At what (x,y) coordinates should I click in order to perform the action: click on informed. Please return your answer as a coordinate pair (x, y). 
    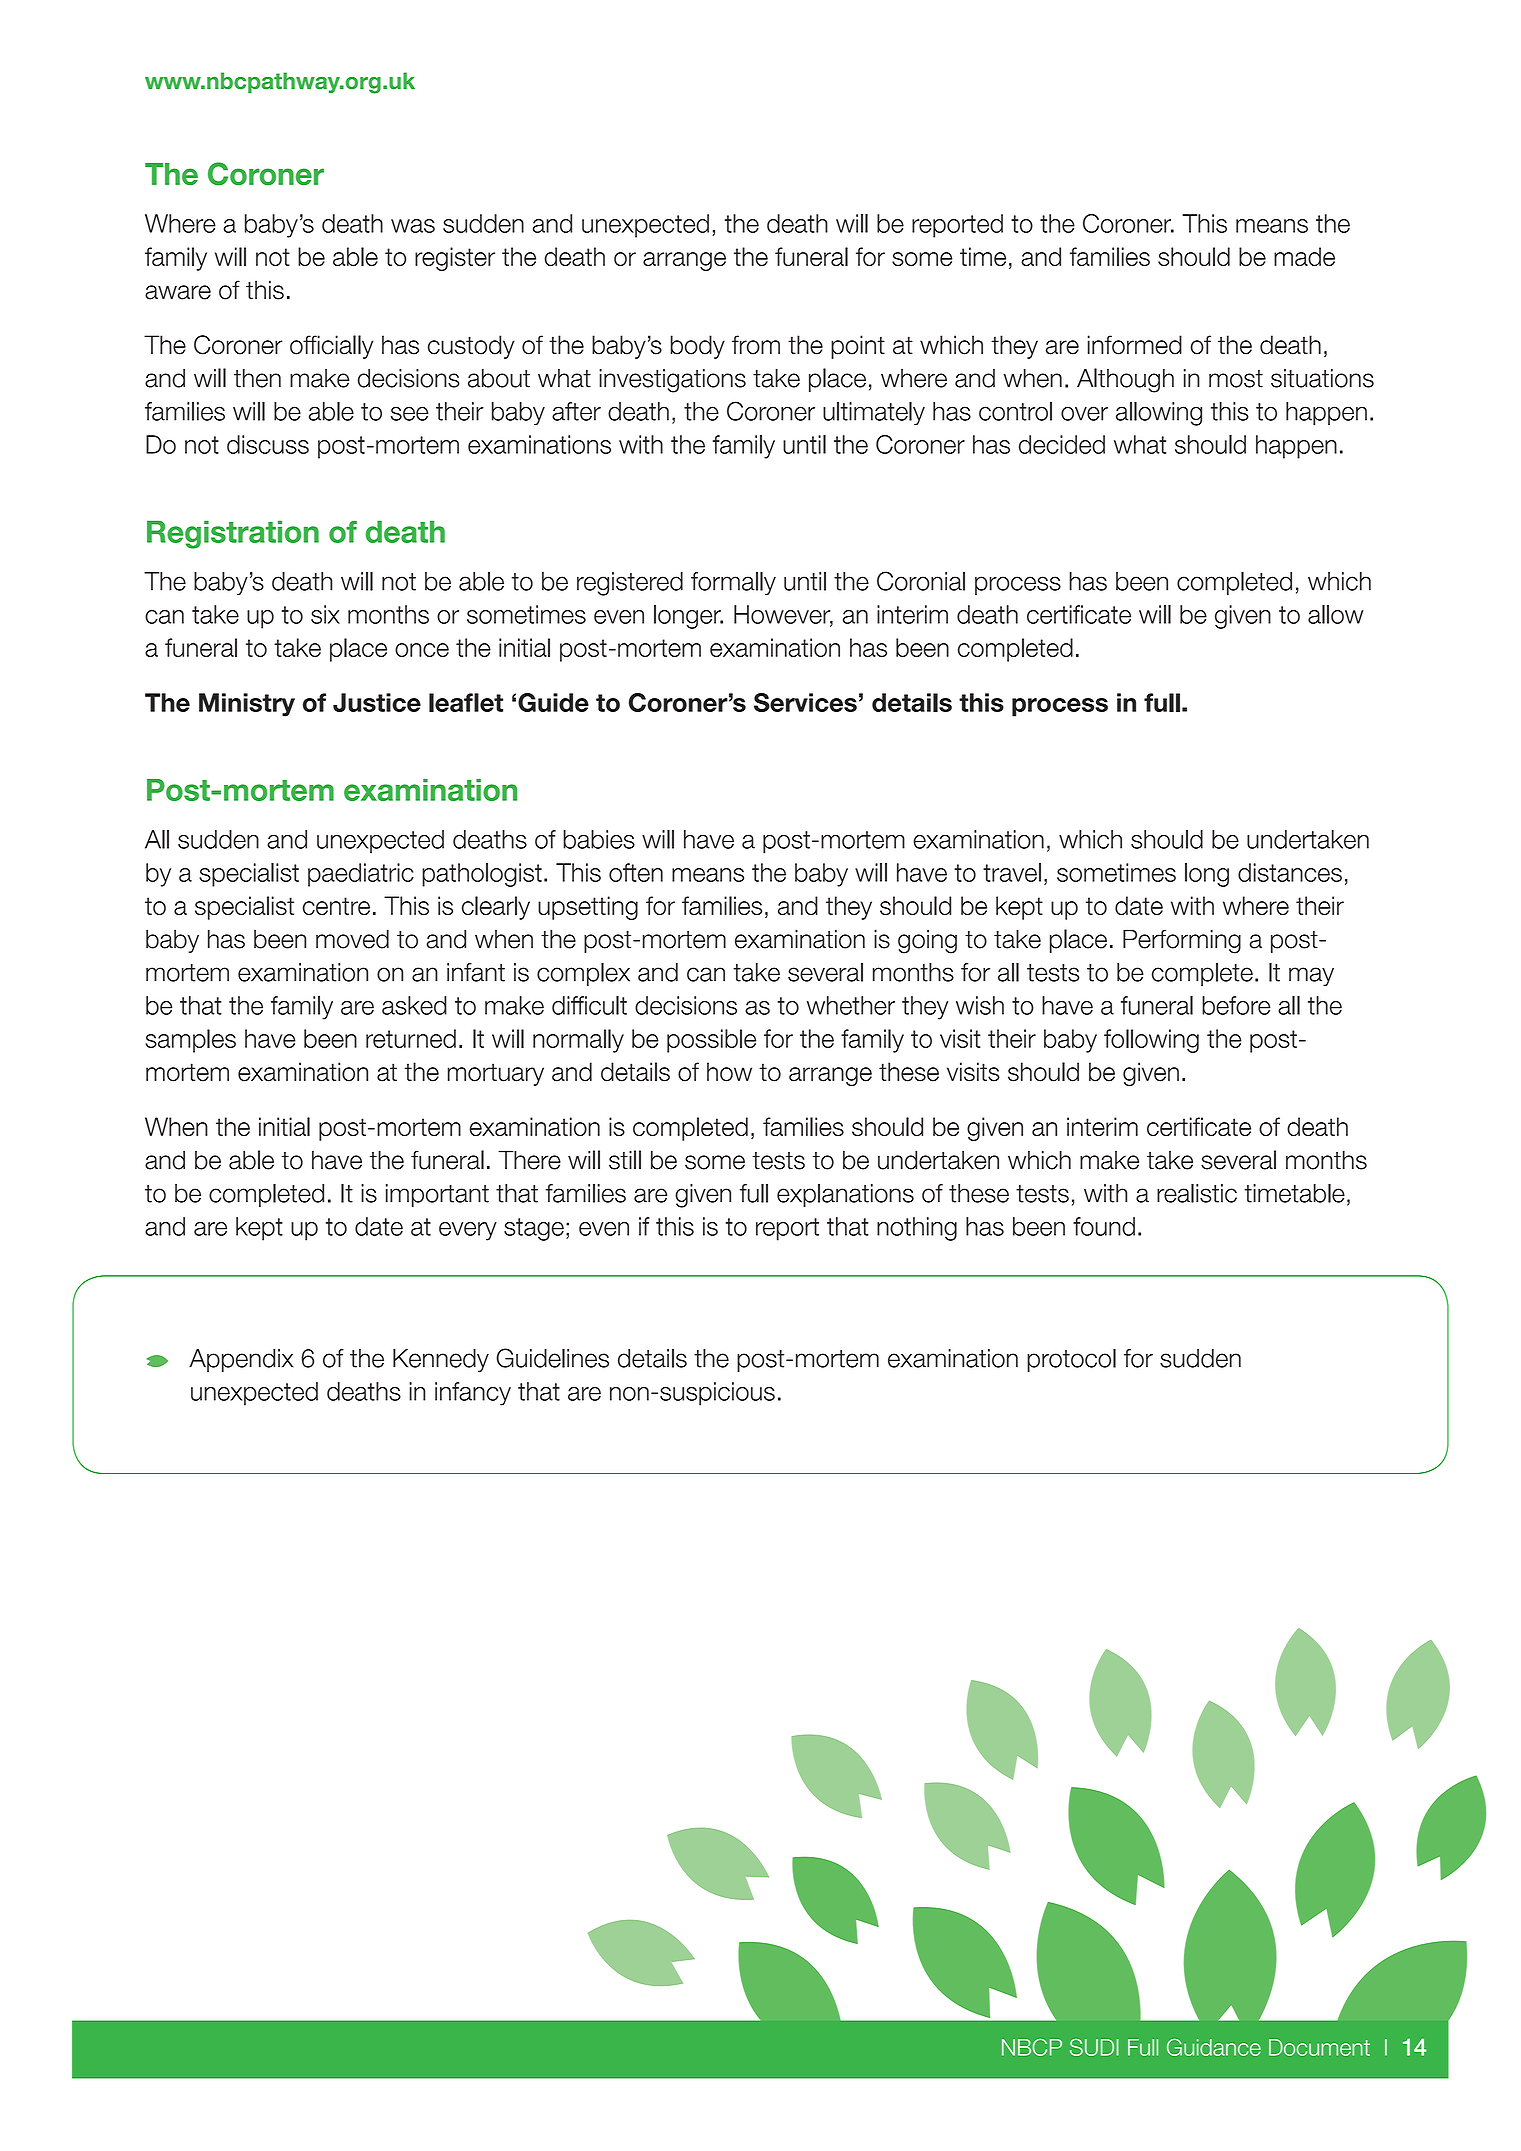
    Looking at the image, I should click on (1135, 345).
